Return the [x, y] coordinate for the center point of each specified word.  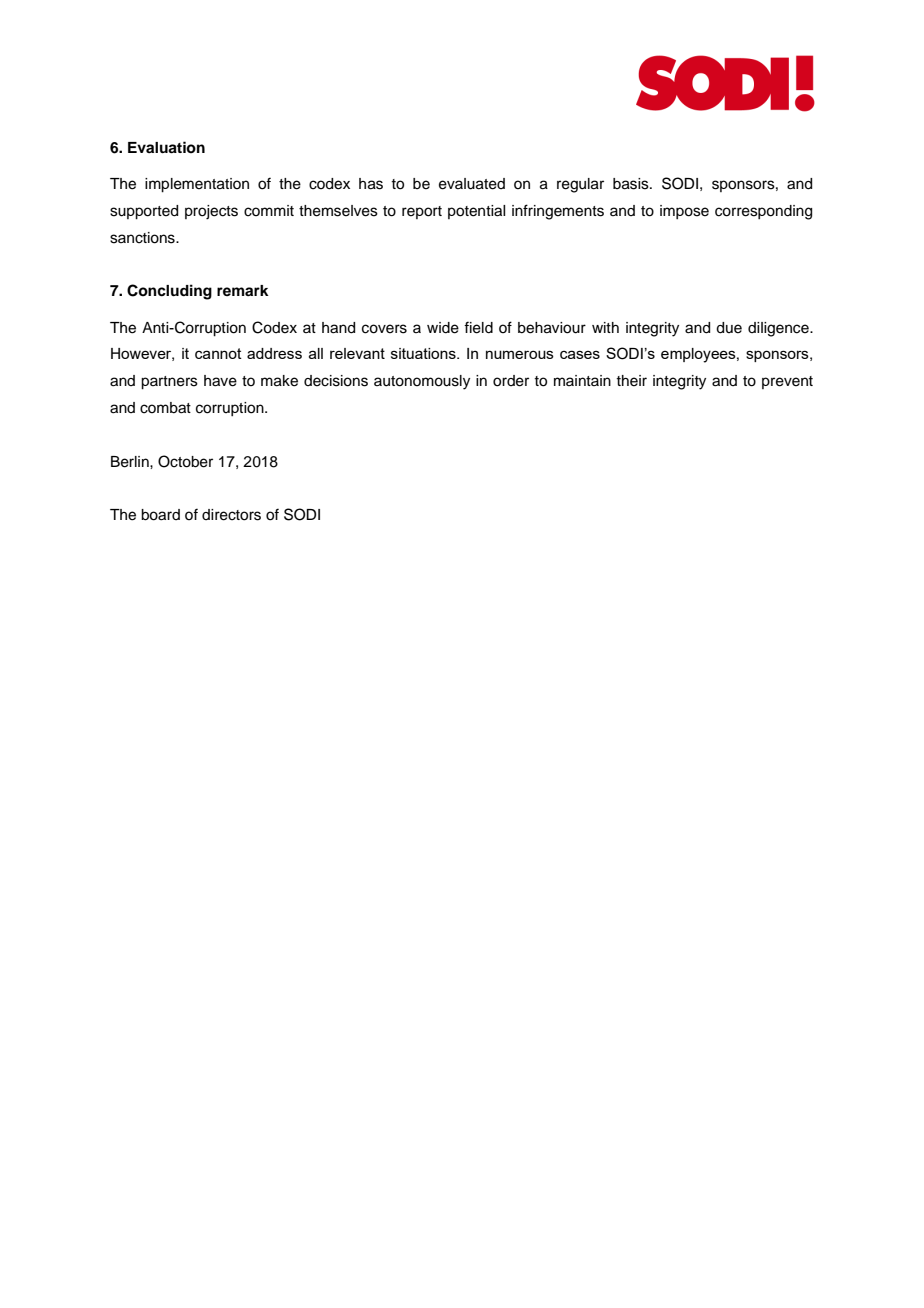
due [729, 328]
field [478, 327]
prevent [787, 382]
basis [632, 184]
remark [243, 290]
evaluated [472, 184]
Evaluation [166, 147]
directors [231, 515]
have [220, 381]
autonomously [422, 382]
